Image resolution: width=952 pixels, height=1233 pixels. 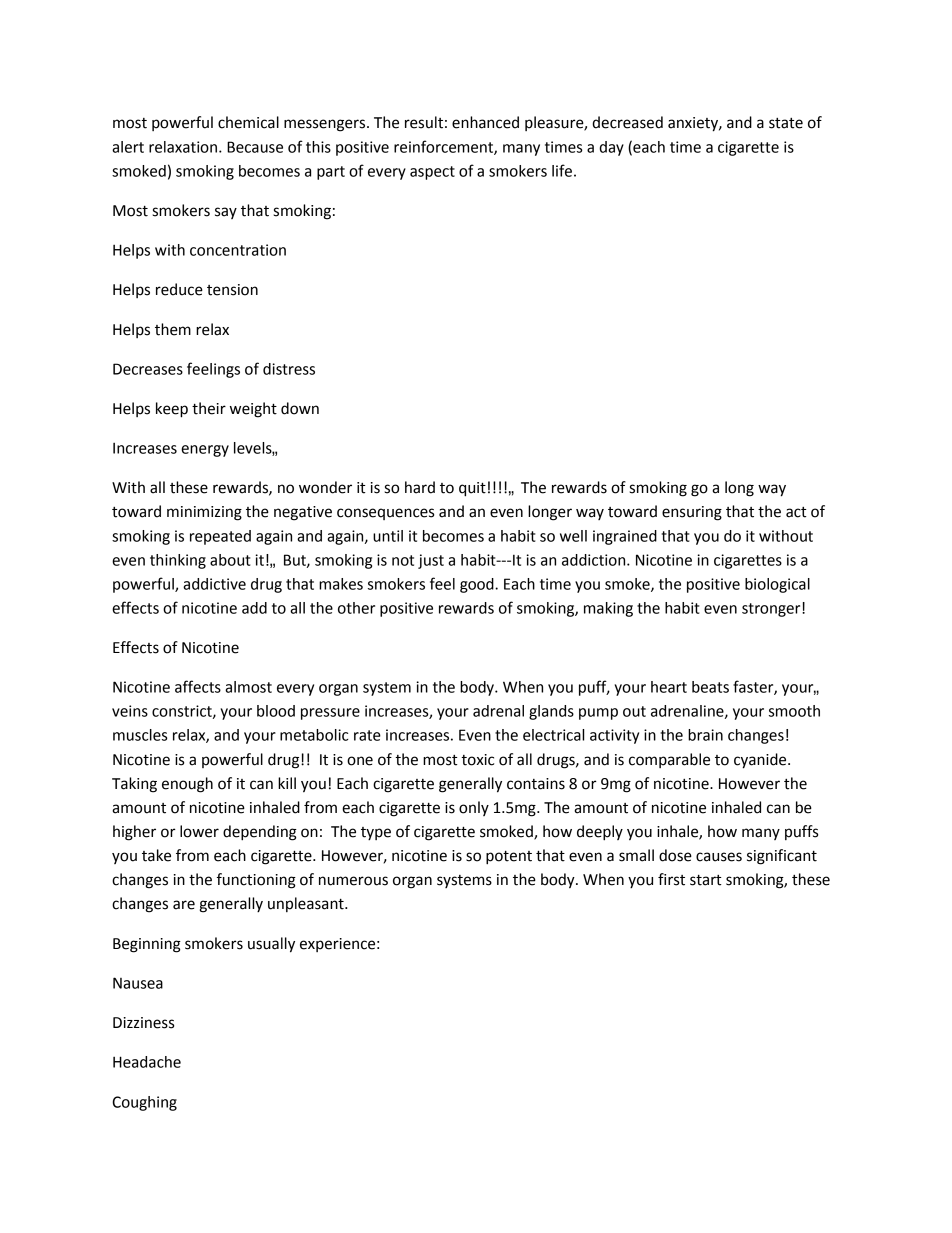 What do you see at coordinates (478, 585) in the page?
I see `good` at bounding box center [478, 585].
